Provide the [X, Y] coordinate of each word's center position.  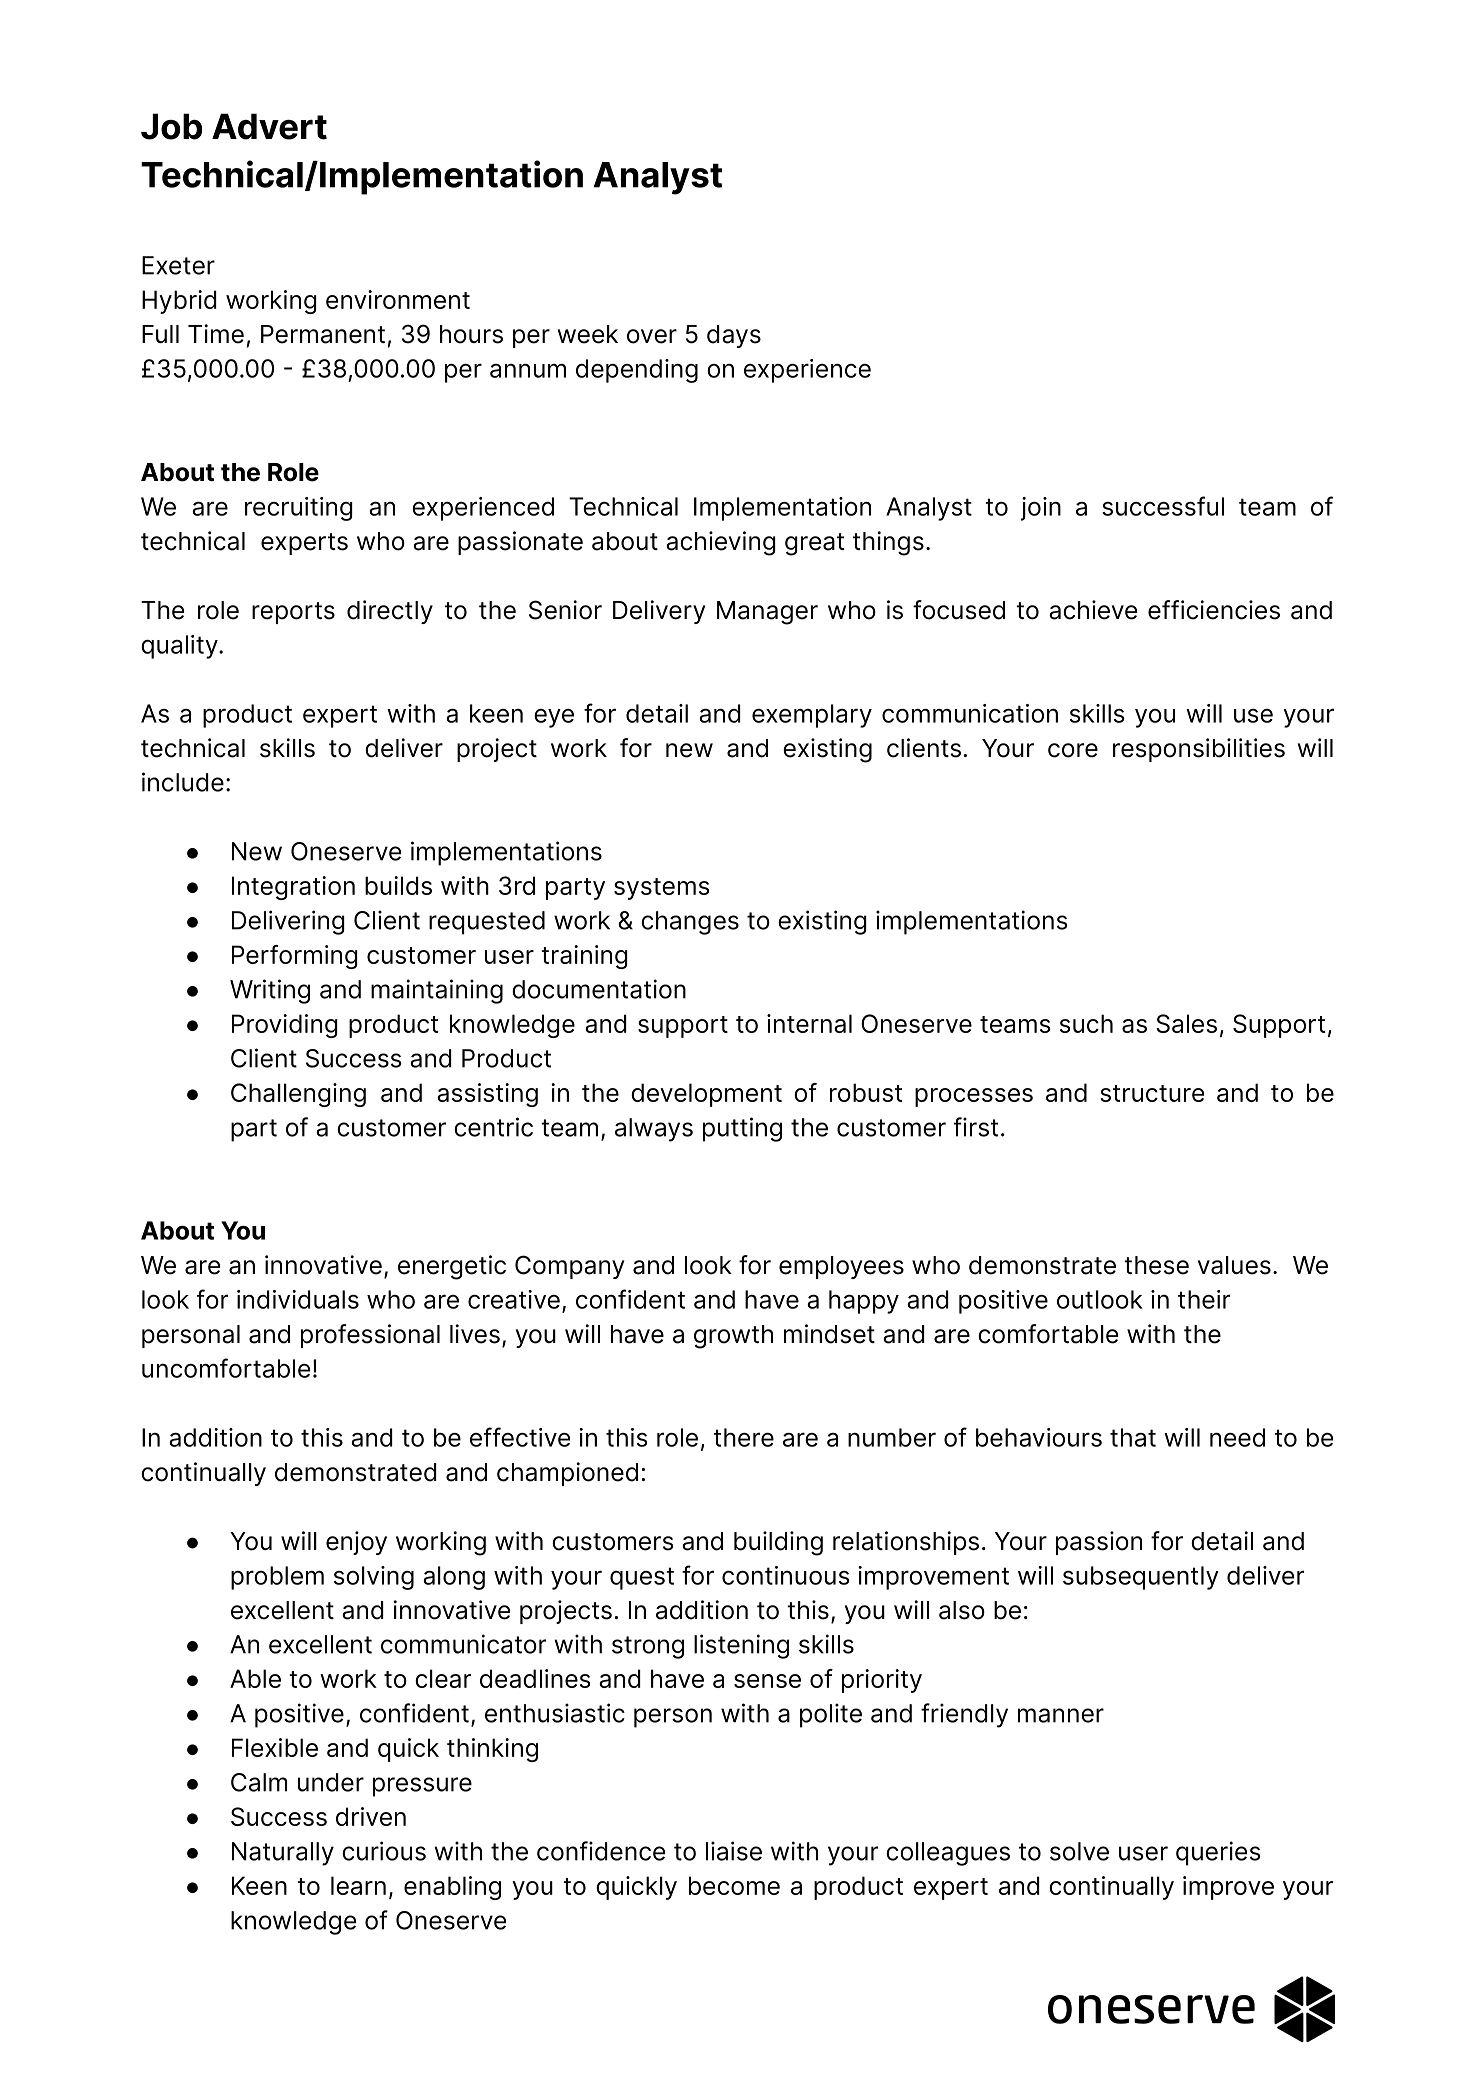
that [1133, 1437]
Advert [269, 126]
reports [293, 613]
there [744, 1437]
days [734, 336]
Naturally [283, 1854]
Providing [285, 1026]
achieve [1093, 610]
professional [370, 1336]
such [1086, 1023]
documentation [599, 989]
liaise [734, 1851]
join [1041, 509]
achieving [721, 543]
